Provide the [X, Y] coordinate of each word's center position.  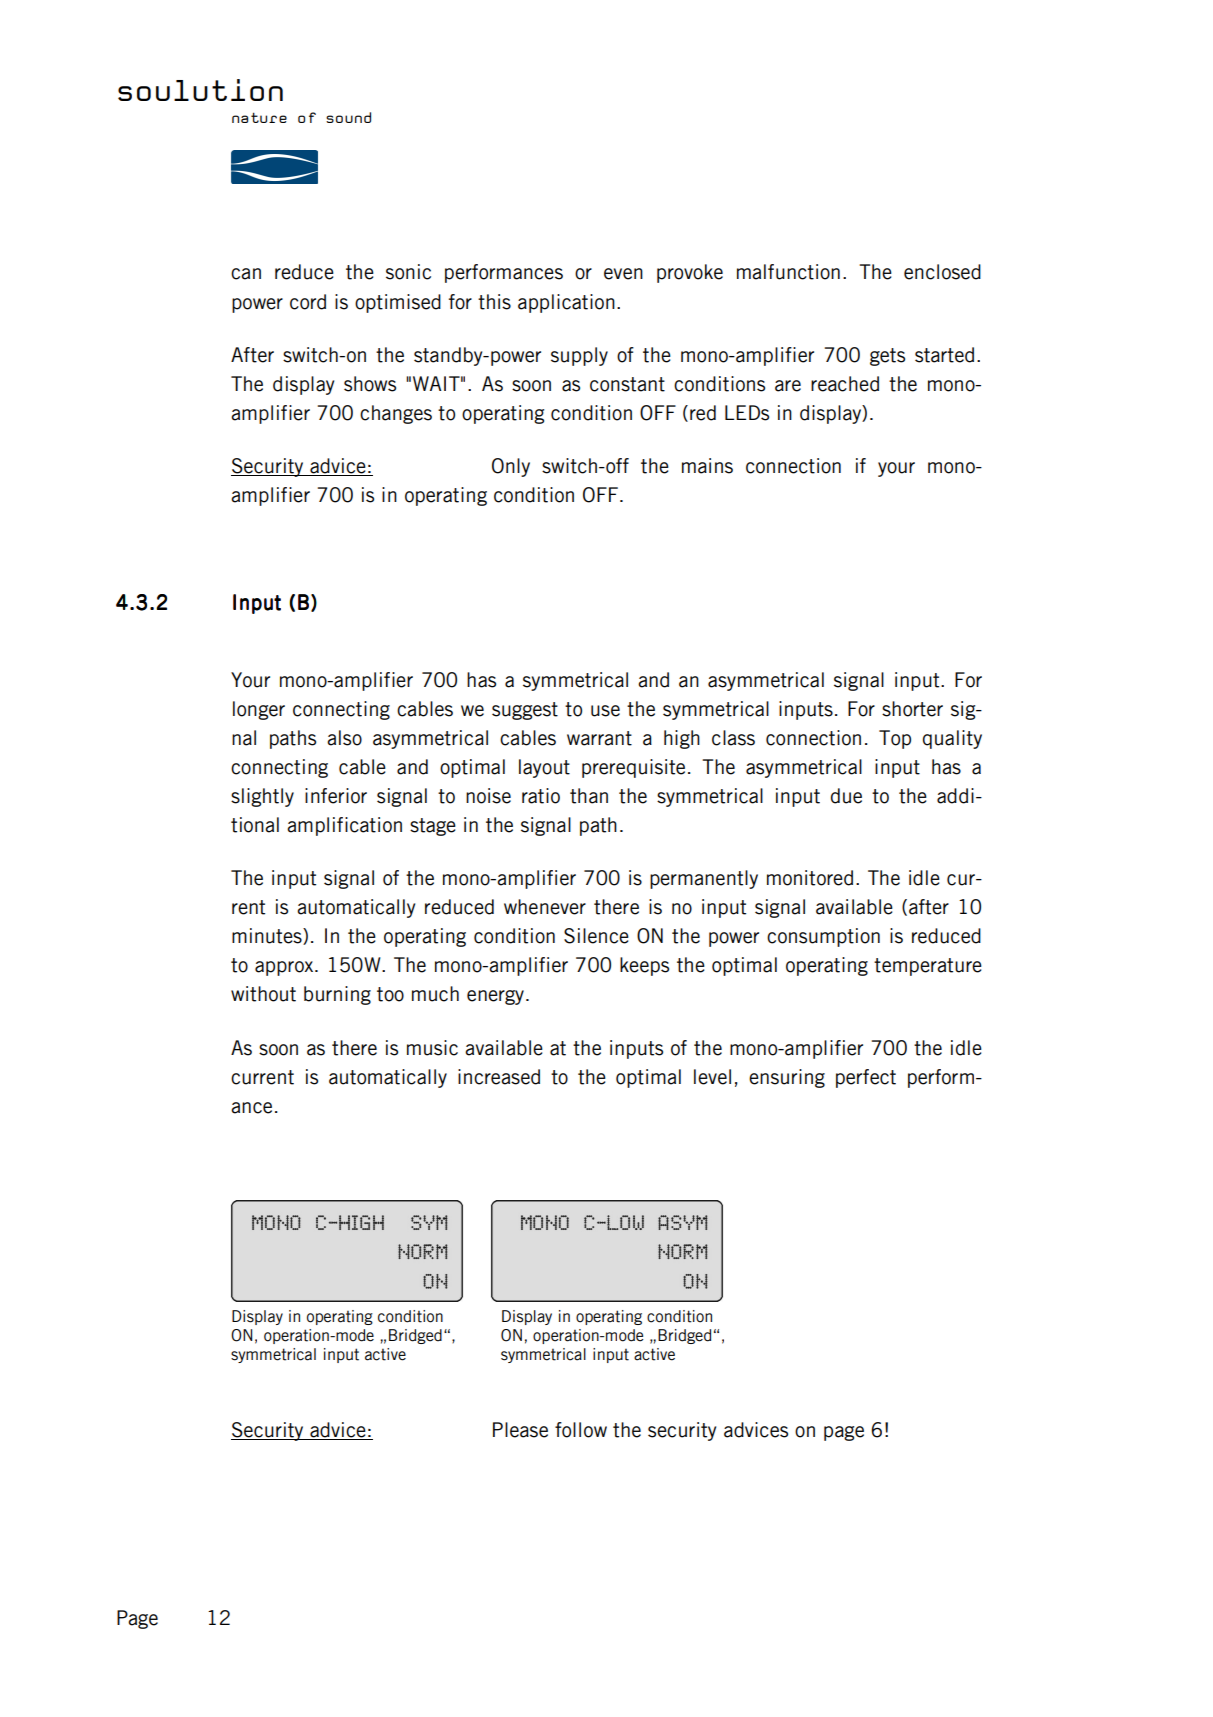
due [846, 796]
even [623, 274]
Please [520, 1430]
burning [337, 995]
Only [511, 467]
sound [348, 117]
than [589, 796]
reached [845, 384]
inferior [336, 796]
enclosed [942, 272]
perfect [866, 1078]
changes [396, 414]
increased [499, 1077]
